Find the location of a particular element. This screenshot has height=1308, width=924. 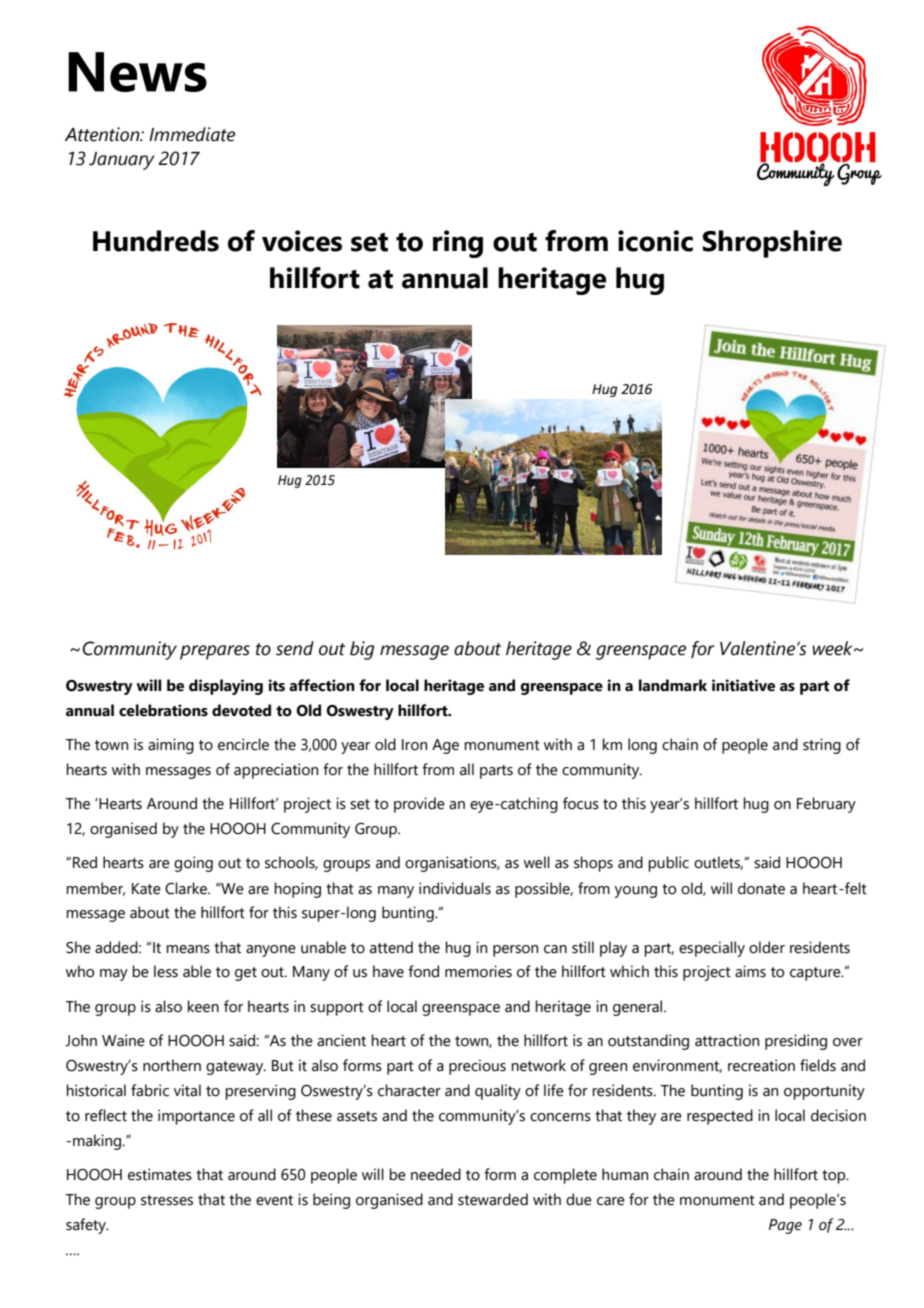

needed is located at coordinates (436, 1174).
